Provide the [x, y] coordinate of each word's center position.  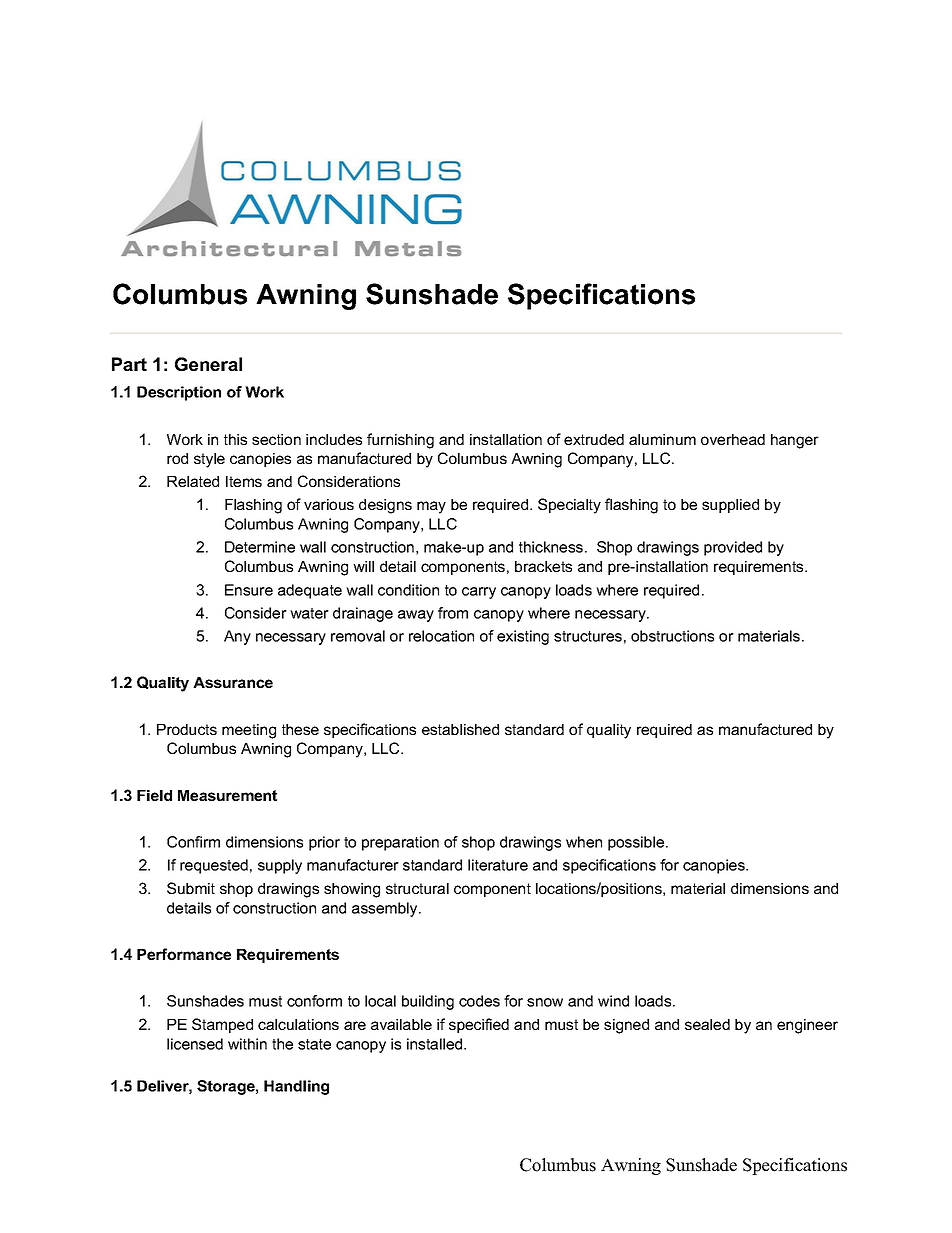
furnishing [400, 441]
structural [417, 888]
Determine [260, 547]
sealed [707, 1024]
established [460, 729]
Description [179, 393]
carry [479, 593]
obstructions [672, 636]
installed [436, 1044]
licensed [195, 1044]
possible [637, 843]
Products [187, 729]
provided [733, 548]
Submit [191, 888]
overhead [733, 439]
